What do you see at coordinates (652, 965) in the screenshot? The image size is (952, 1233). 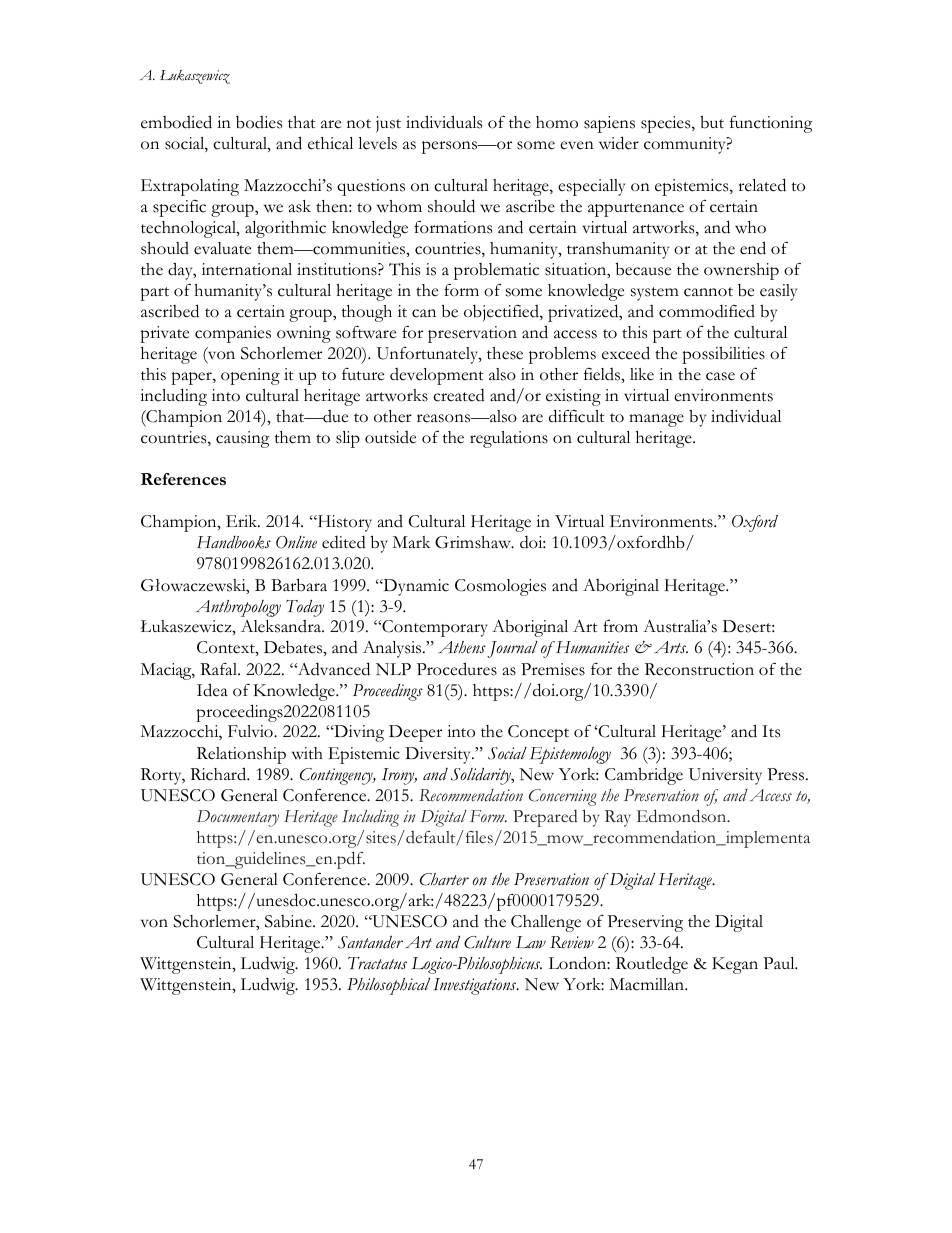 I see `Routledge` at bounding box center [652, 965].
